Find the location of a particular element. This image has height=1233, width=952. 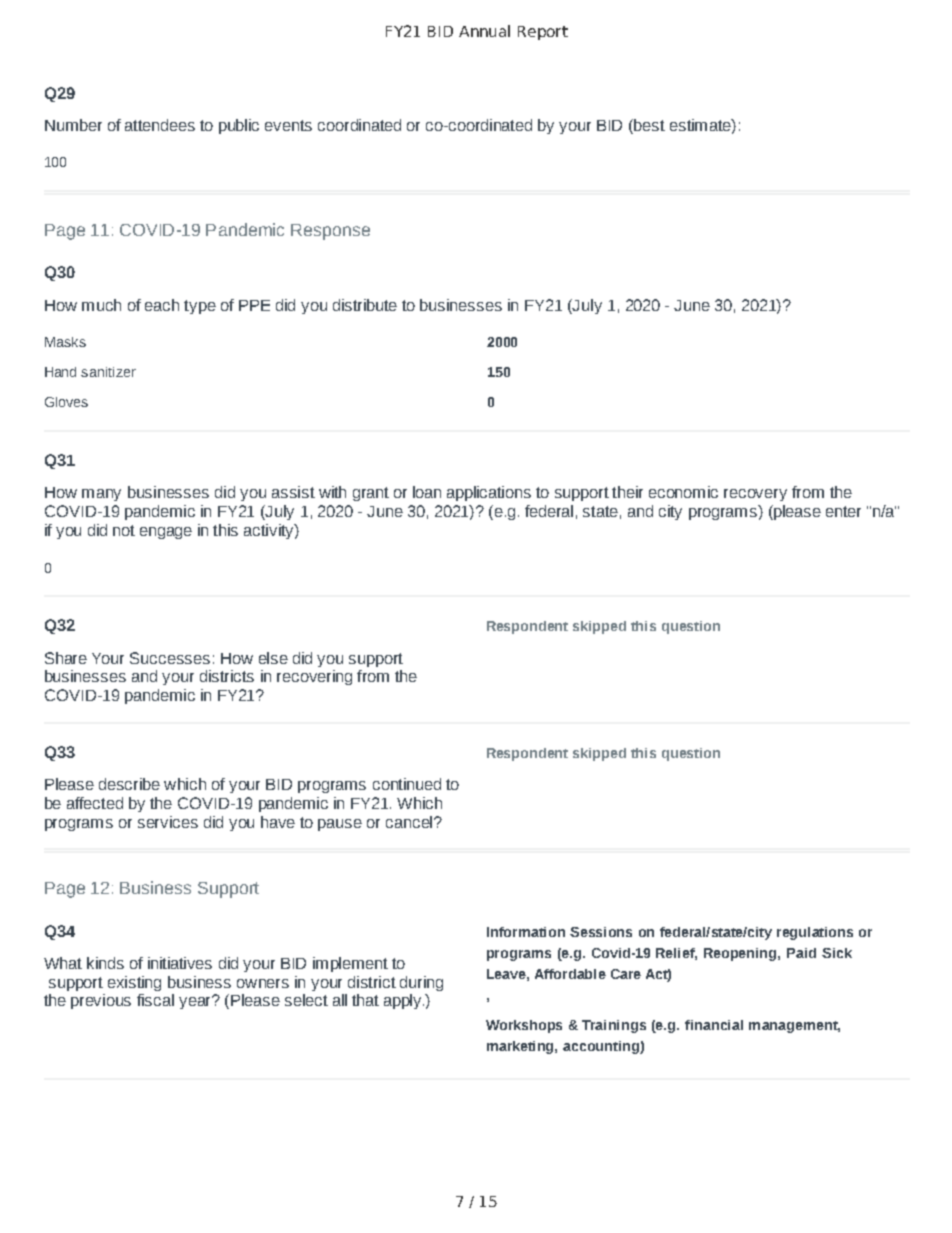

apply is located at coordinates (404, 1001).
